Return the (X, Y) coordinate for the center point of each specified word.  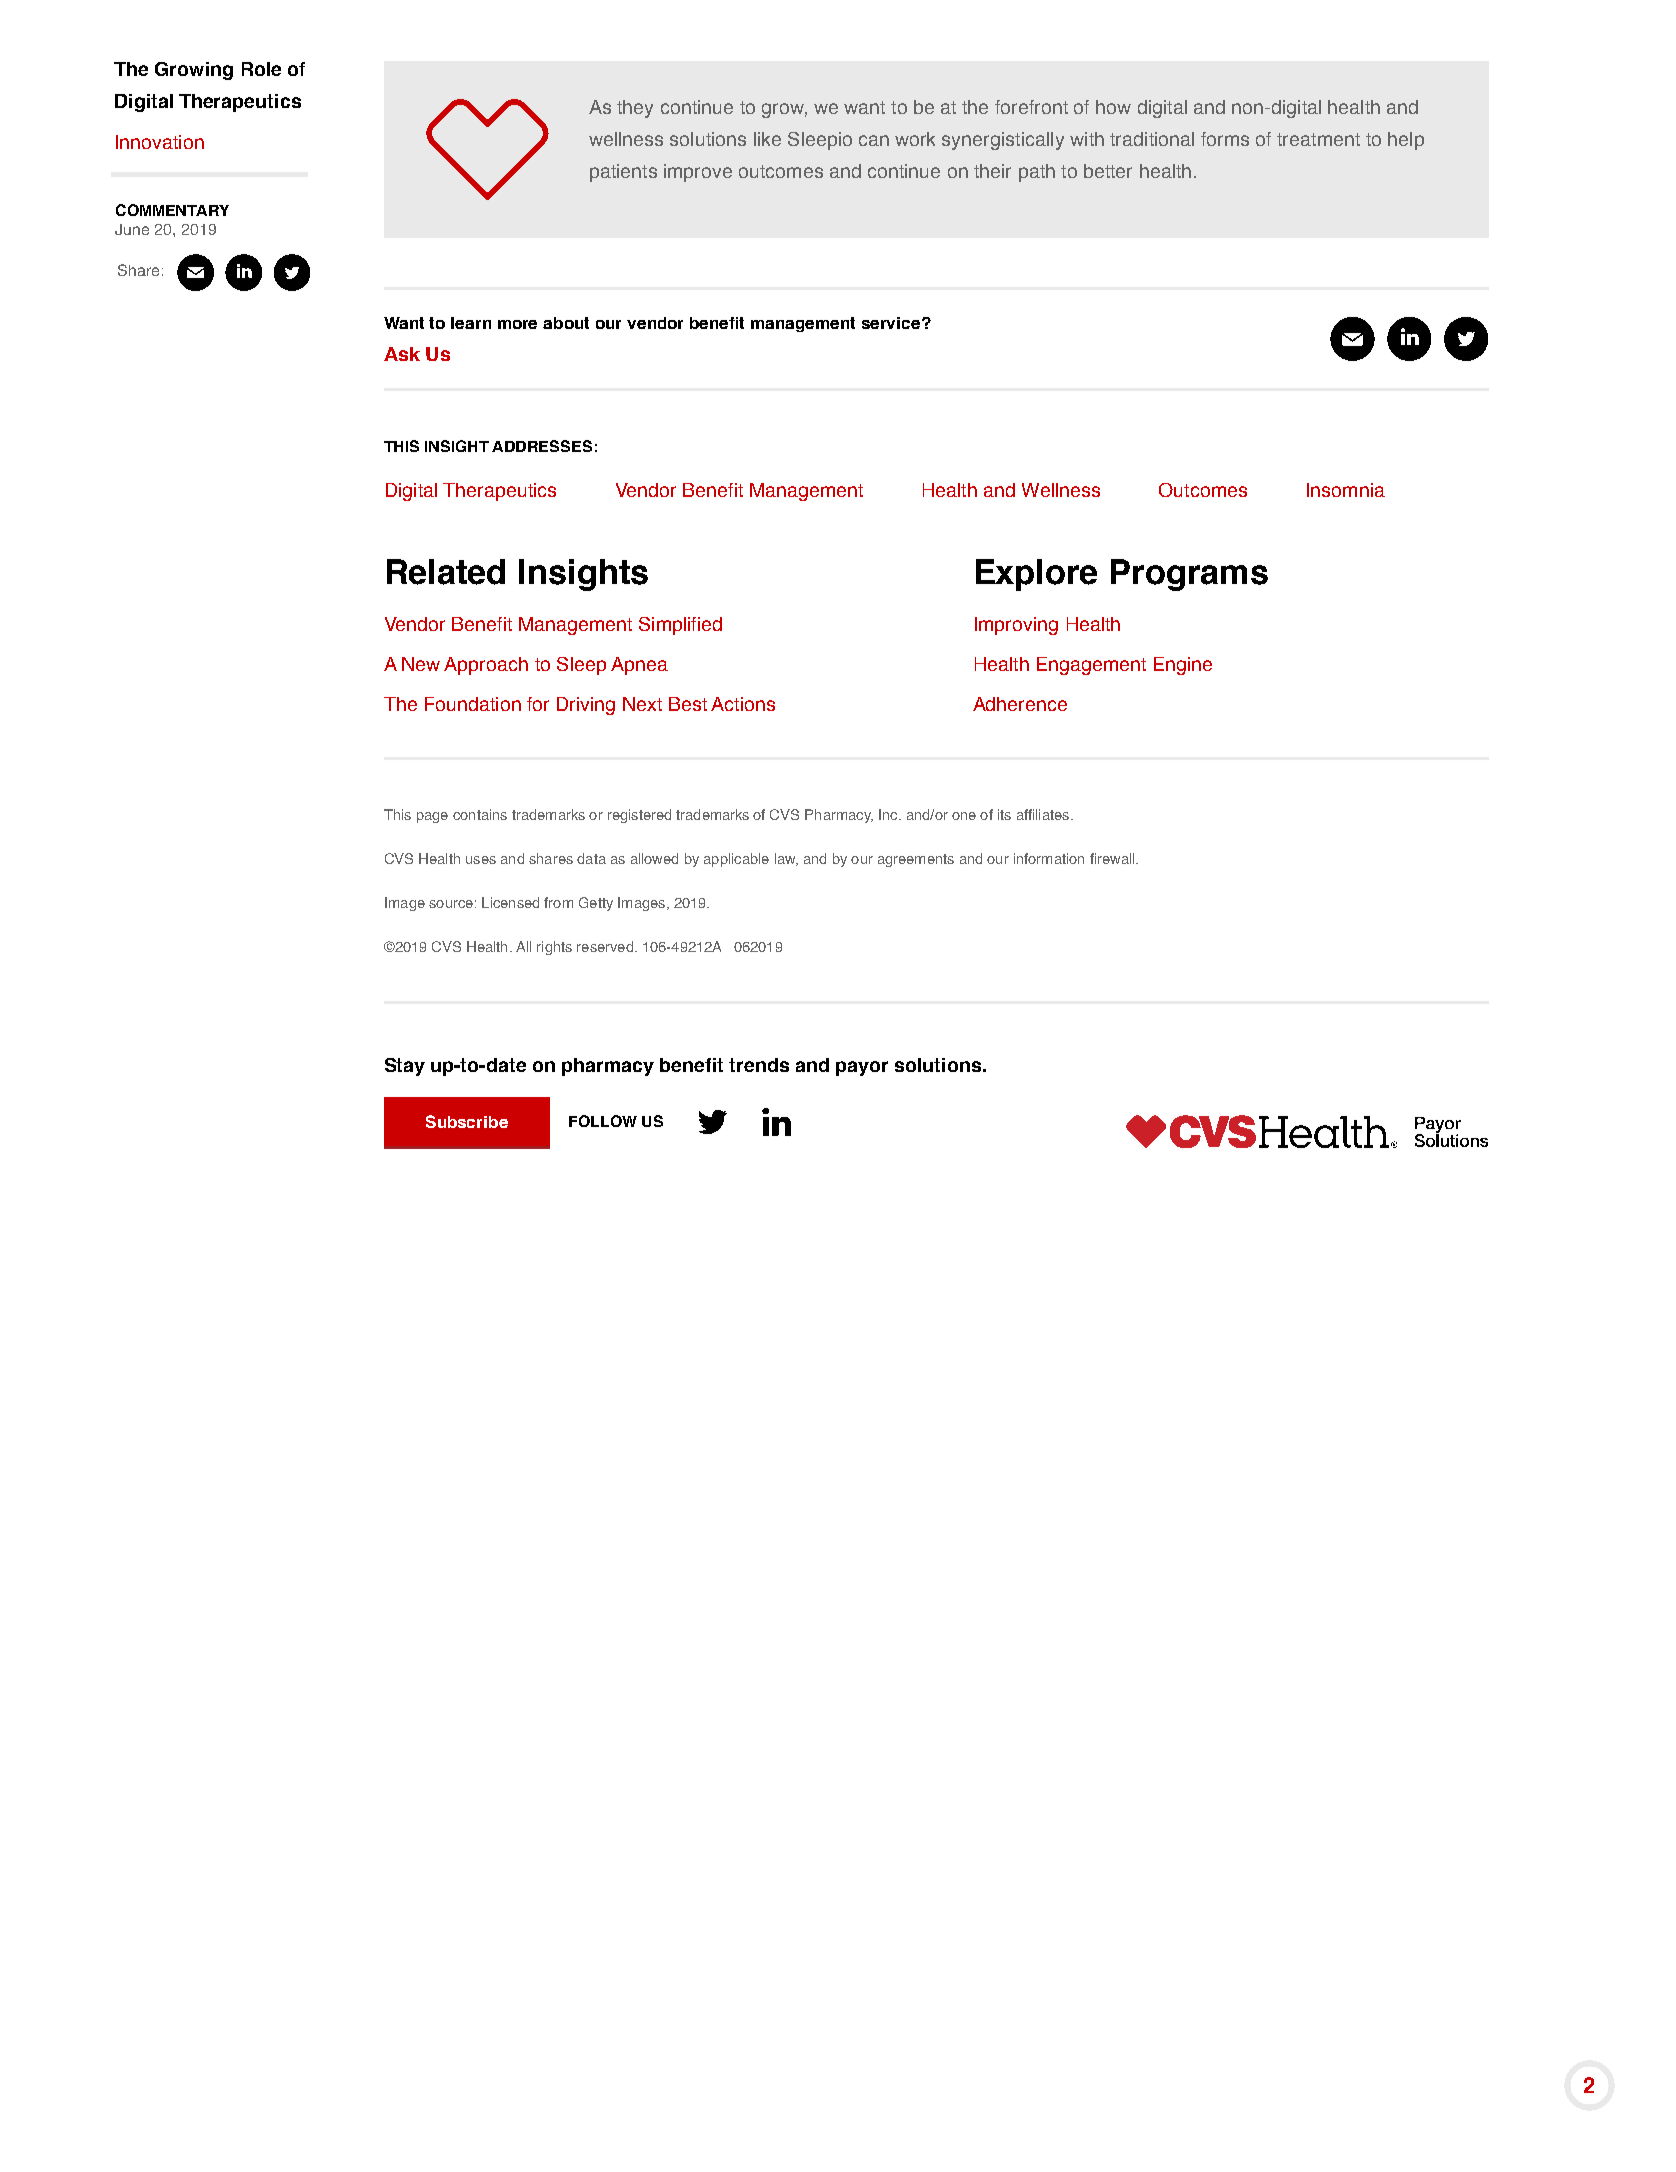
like (767, 139)
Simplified (680, 626)
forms (1225, 139)
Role (261, 69)
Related (446, 572)
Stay (405, 1067)
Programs (1189, 575)
